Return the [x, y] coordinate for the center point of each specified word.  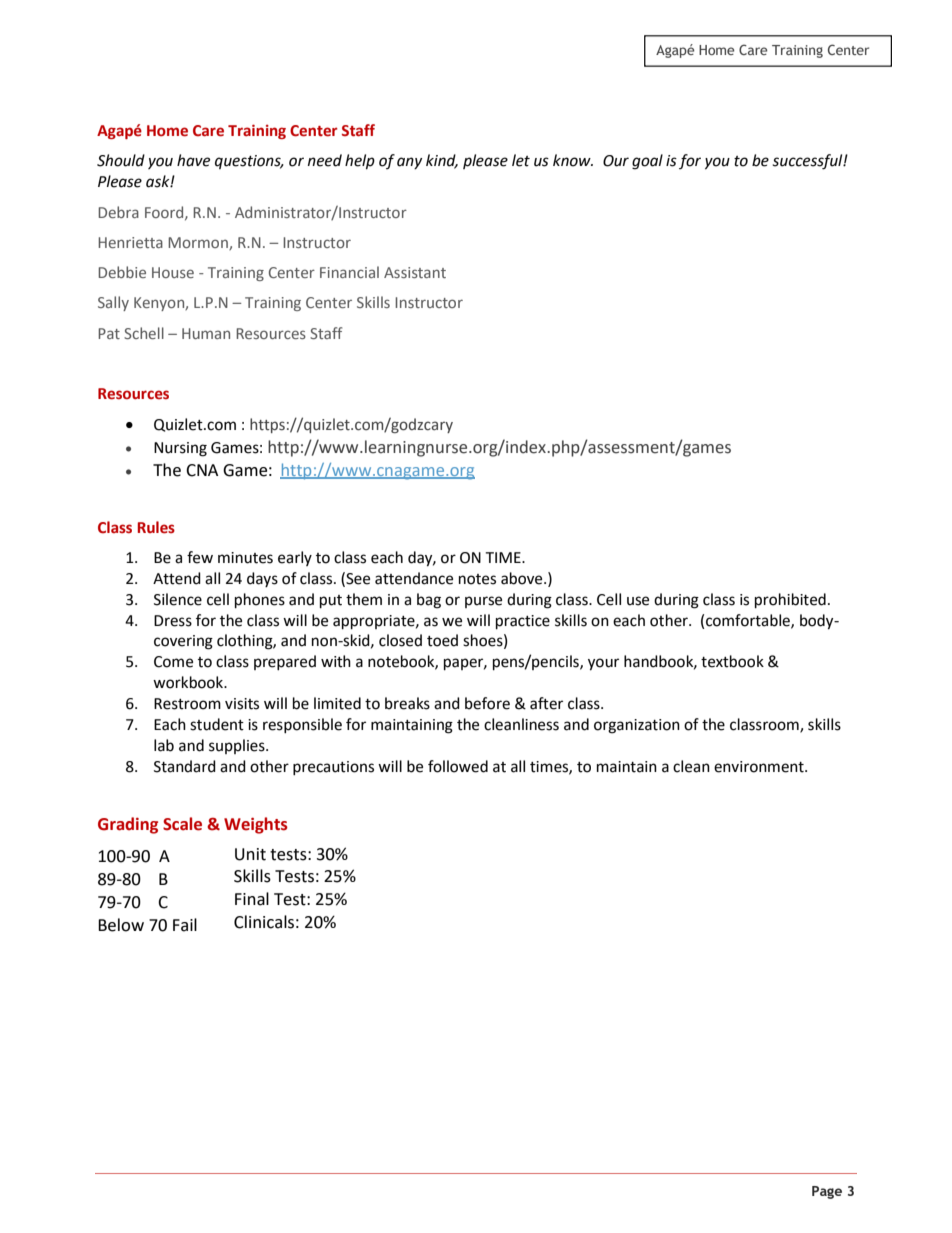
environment [760, 767]
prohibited [790, 601]
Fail [185, 925]
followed [458, 766]
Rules [156, 527]
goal [647, 162]
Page [827, 1192]
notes [477, 579]
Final [252, 899]
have [193, 160]
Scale [182, 824]
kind [442, 161]
